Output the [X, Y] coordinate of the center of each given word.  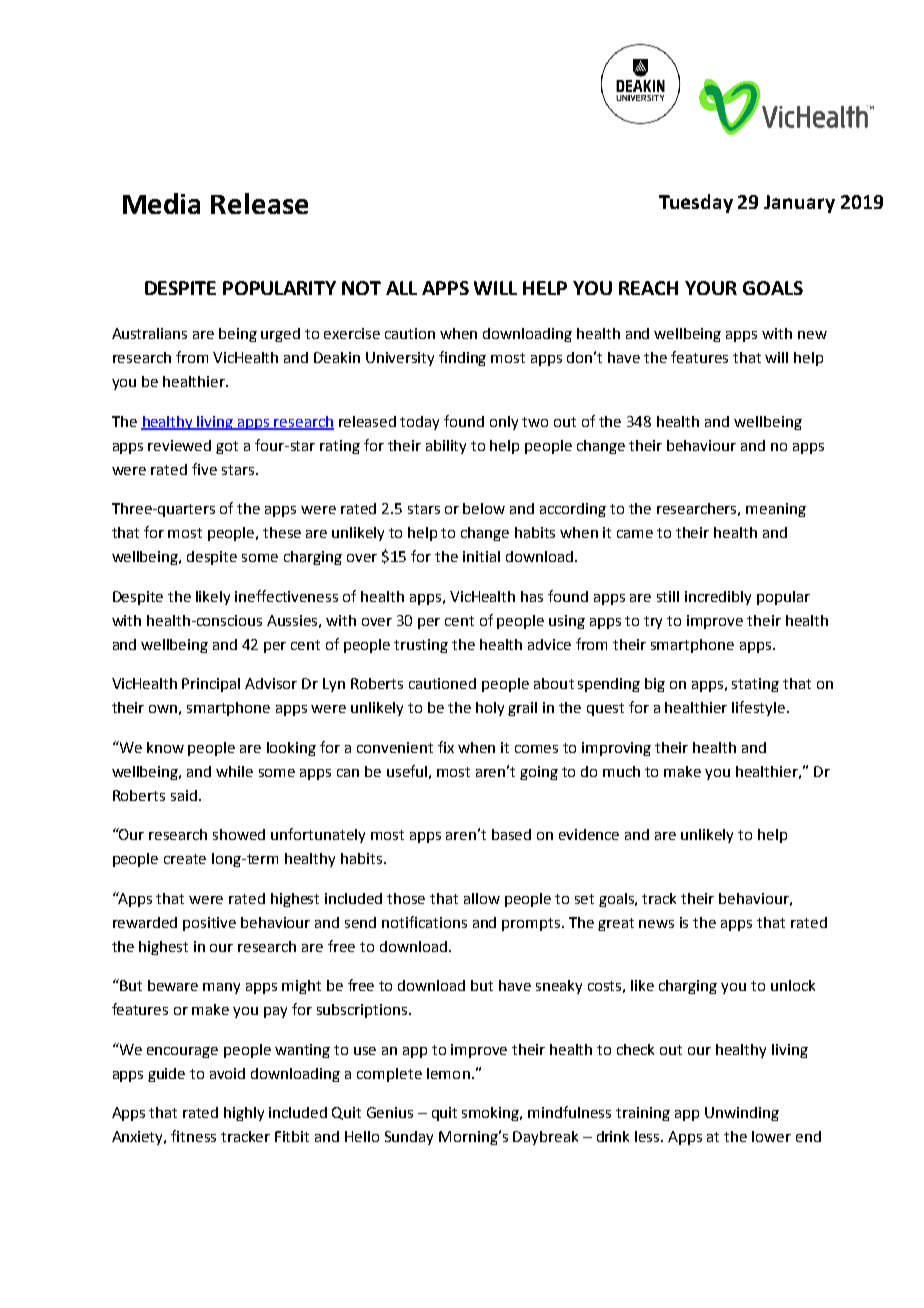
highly [244, 1114]
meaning [776, 510]
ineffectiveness [286, 596]
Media [161, 203]
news [656, 924]
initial [481, 556]
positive [209, 924]
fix [446, 747]
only [504, 423]
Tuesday [696, 203]
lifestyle [760, 708]
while [234, 771]
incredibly [718, 598]
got [227, 447]
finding [462, 358]
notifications [424, 922]
